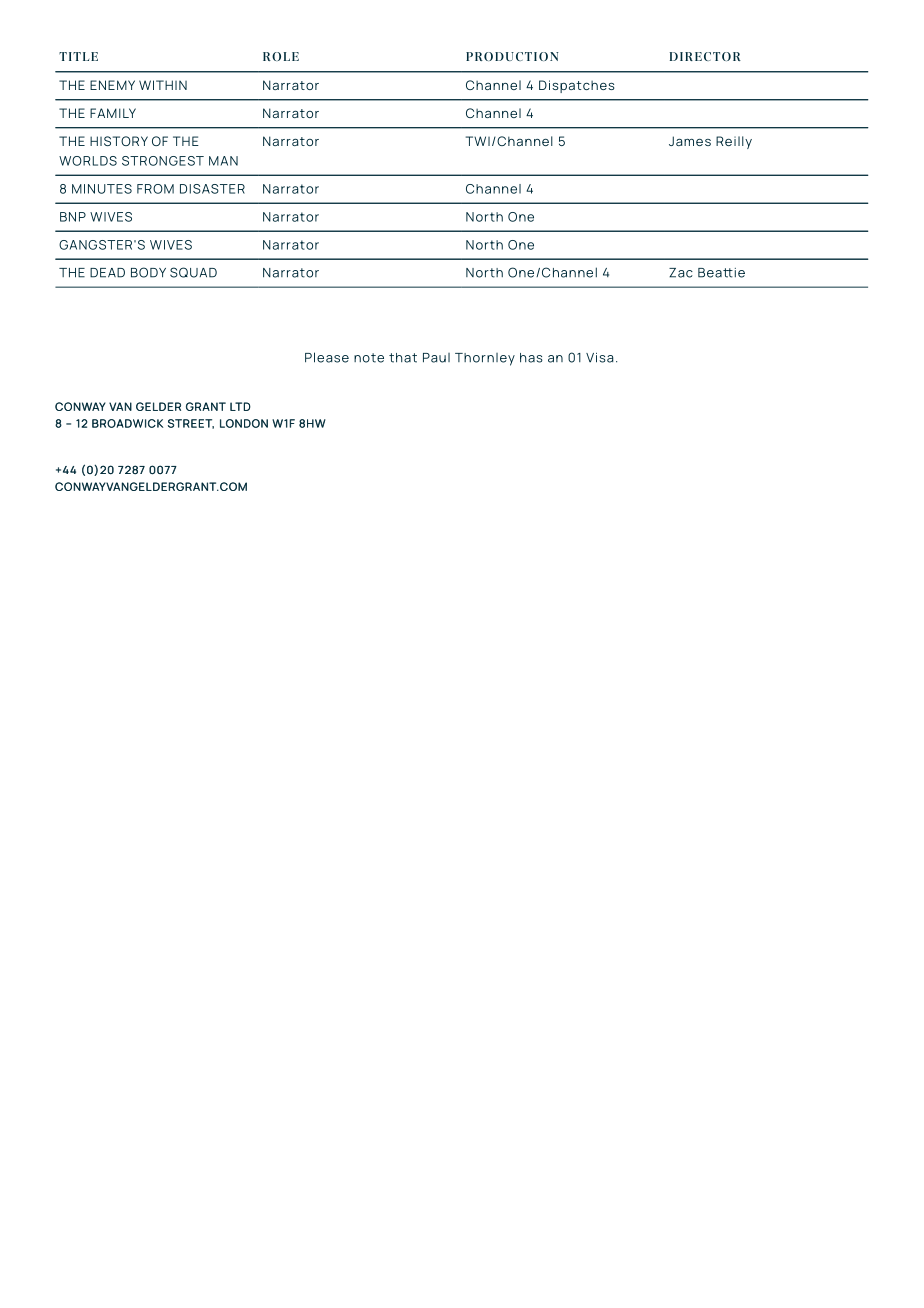 This screenshot has width=924, height=1308. Describe the element at coordinates (240, 406) in the screenshot. I see `LTD` at that location.
